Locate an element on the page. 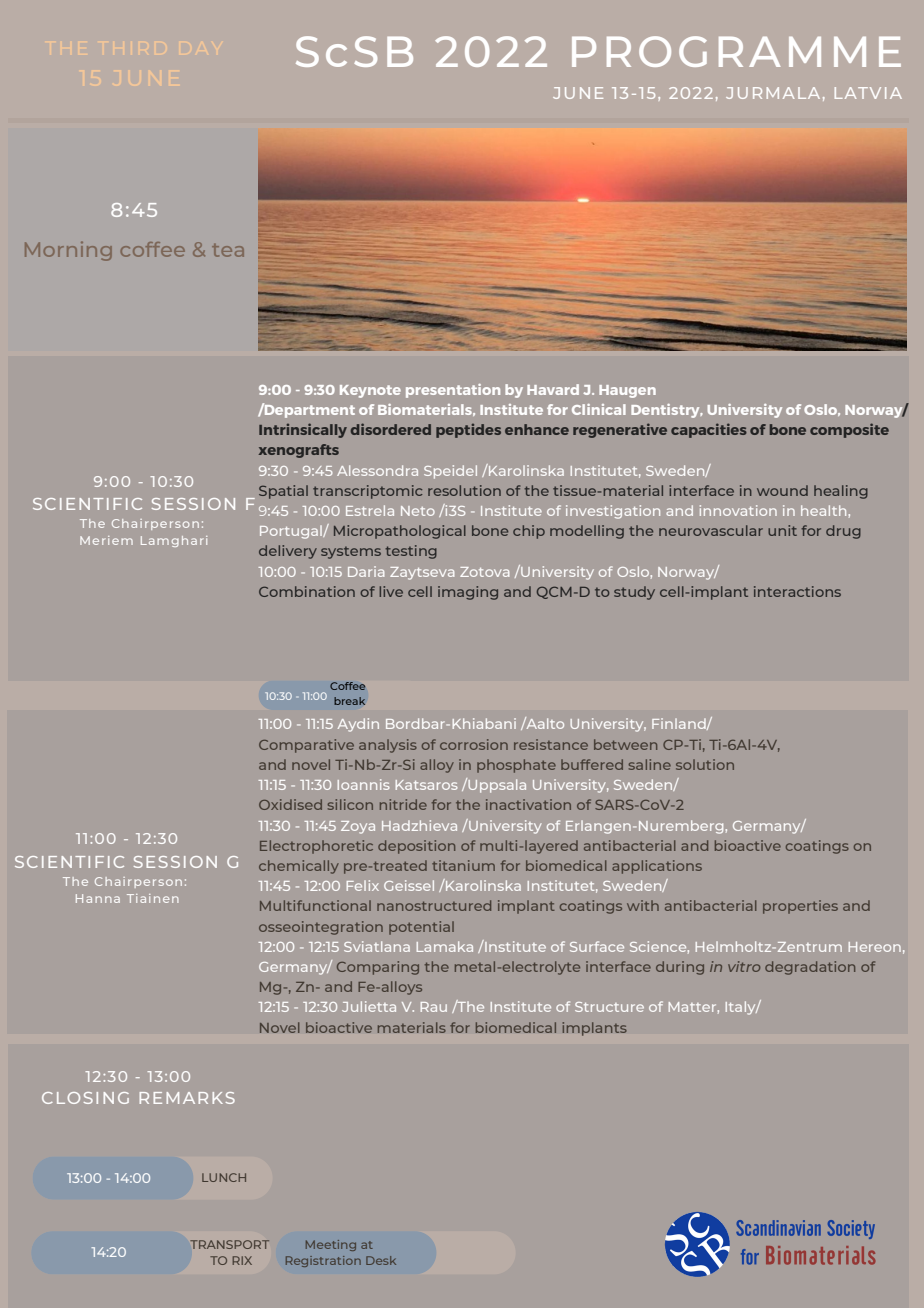 The width and height of the image is (924, 1309). tea is located at coordinates (228, 250).
